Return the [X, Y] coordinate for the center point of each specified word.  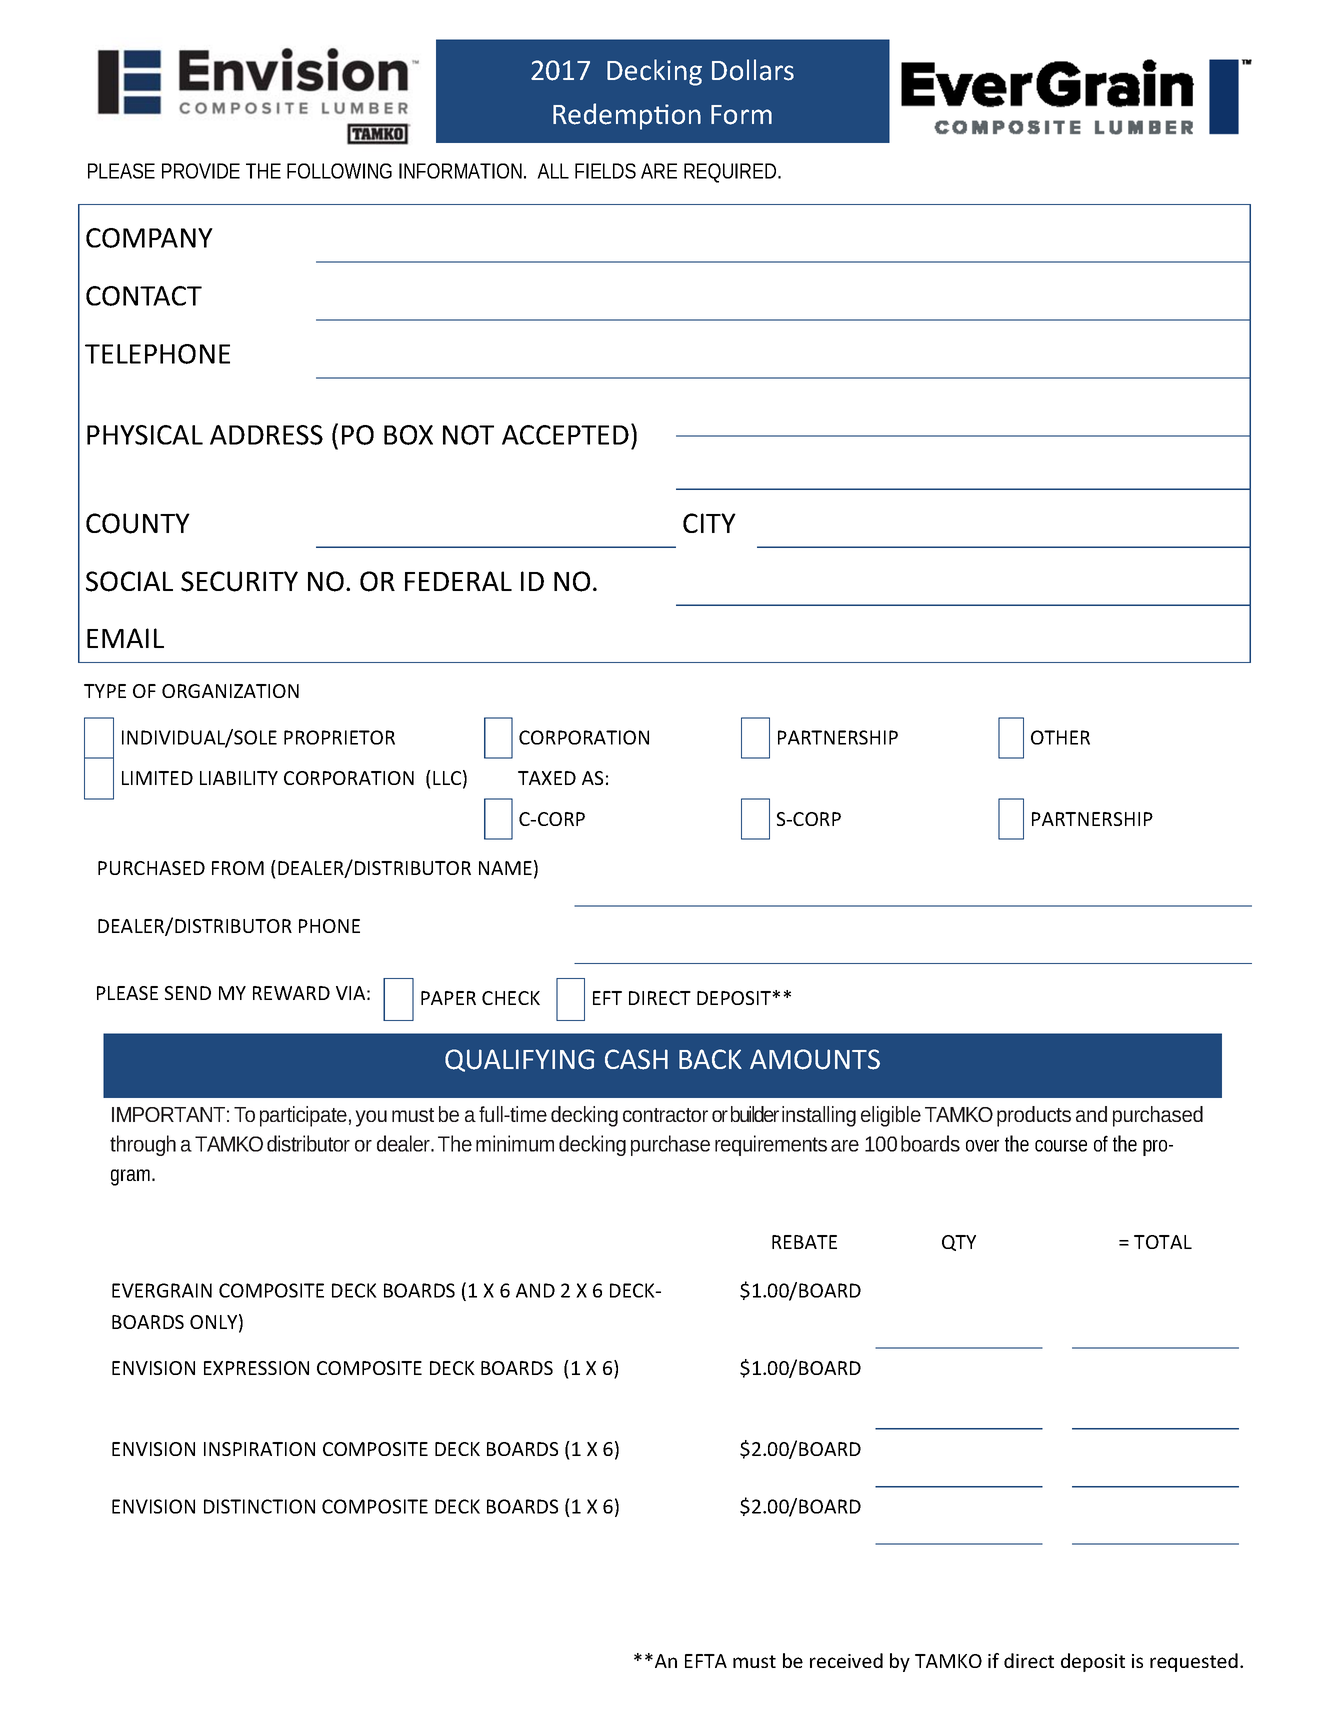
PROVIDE [201, 171]
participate [305, 1116]
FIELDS [605, 171]
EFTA [706, 1661]
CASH [636, 1059]
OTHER [1060, 737]
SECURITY [239, 581]
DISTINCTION [259, 1506]
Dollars [753, 70]
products [1034, 1116]
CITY [709, 523]
